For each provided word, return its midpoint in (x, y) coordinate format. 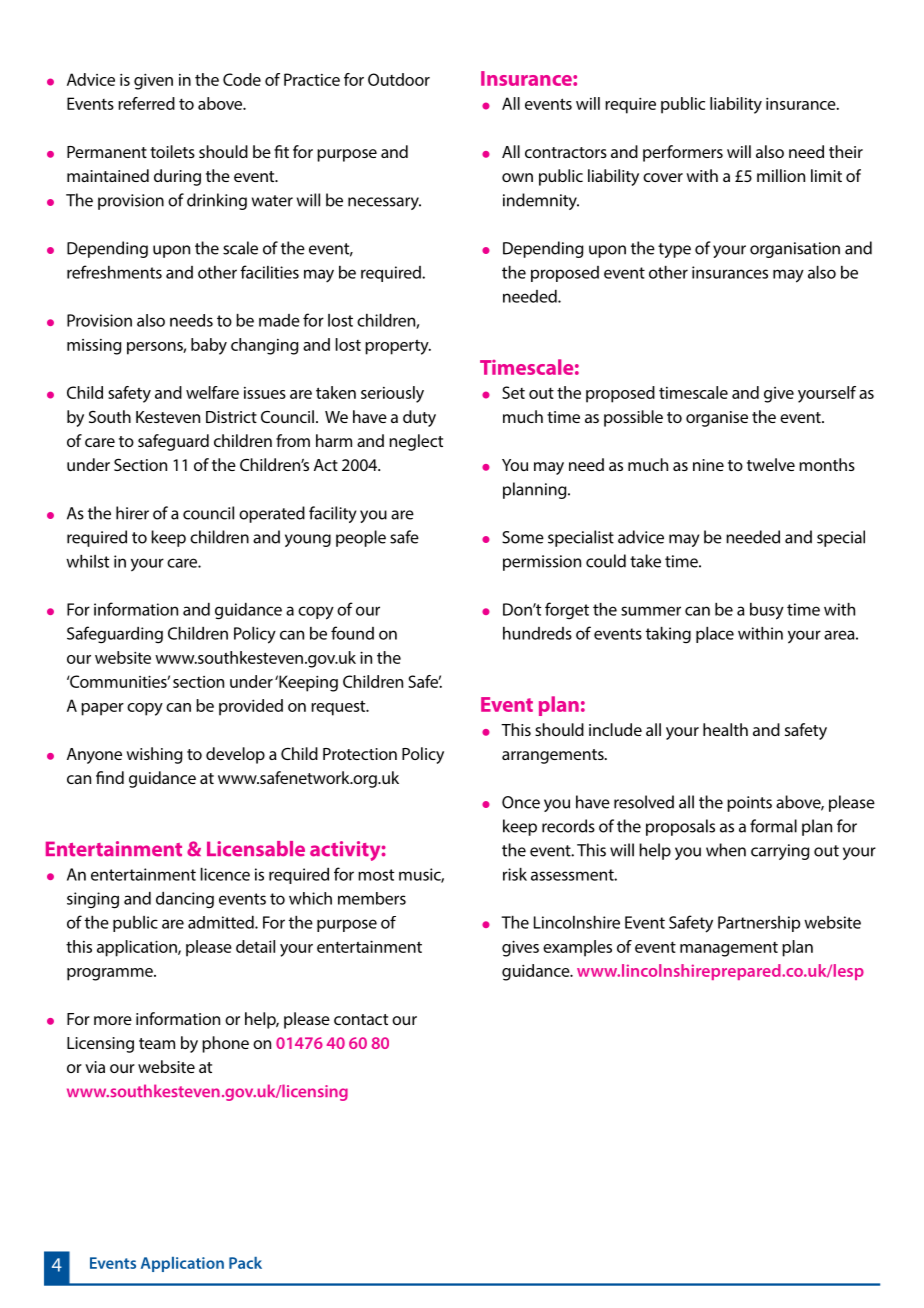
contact (361, 1019)
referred (146, 103)
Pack (245, 1263)
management (729, 949)
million (781, 175)
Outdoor (399, 79)
